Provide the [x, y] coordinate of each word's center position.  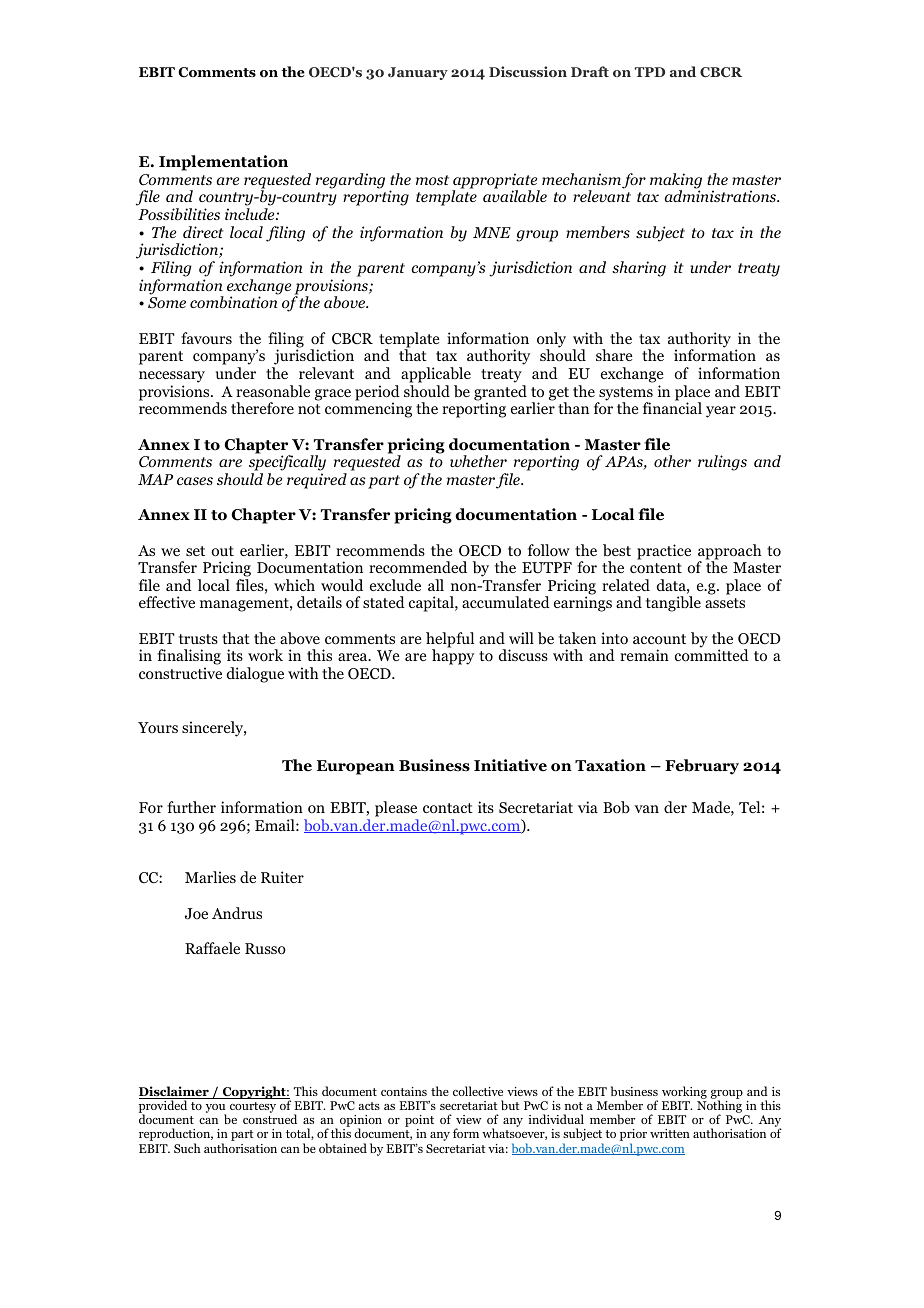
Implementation [223, 163]
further [191, 807]
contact [448, 808]
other [672, 461]
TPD [650, 72]
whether [478, 461]
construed [270, 1119]
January [418, 73]
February [702, 767]
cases [195, 481]
